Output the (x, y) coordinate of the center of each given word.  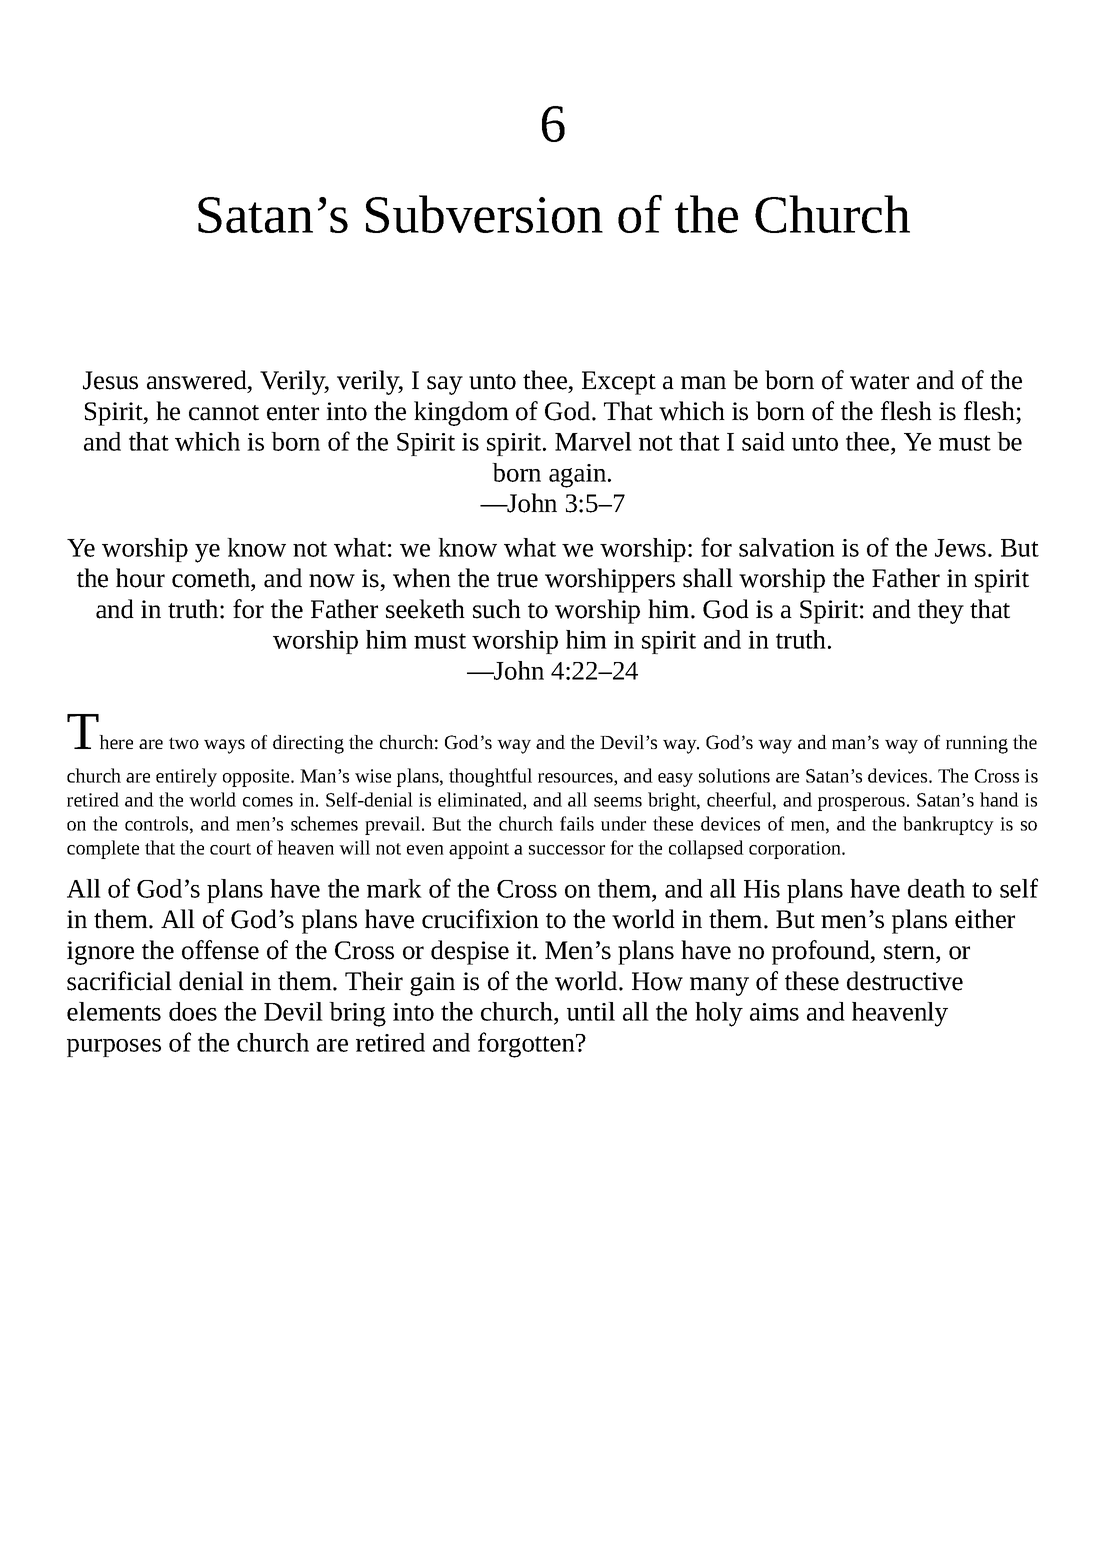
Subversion (484, 214)
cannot (224, 413)
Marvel (593, 441)
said (763, 441)
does (193, 1011)
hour (140, 578)
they (941, 611)
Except (619, 383)
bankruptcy (948, 825)
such (497, 609)
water (879, 382)
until (591, 1011)
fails (577, 823)
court (230, 849)
